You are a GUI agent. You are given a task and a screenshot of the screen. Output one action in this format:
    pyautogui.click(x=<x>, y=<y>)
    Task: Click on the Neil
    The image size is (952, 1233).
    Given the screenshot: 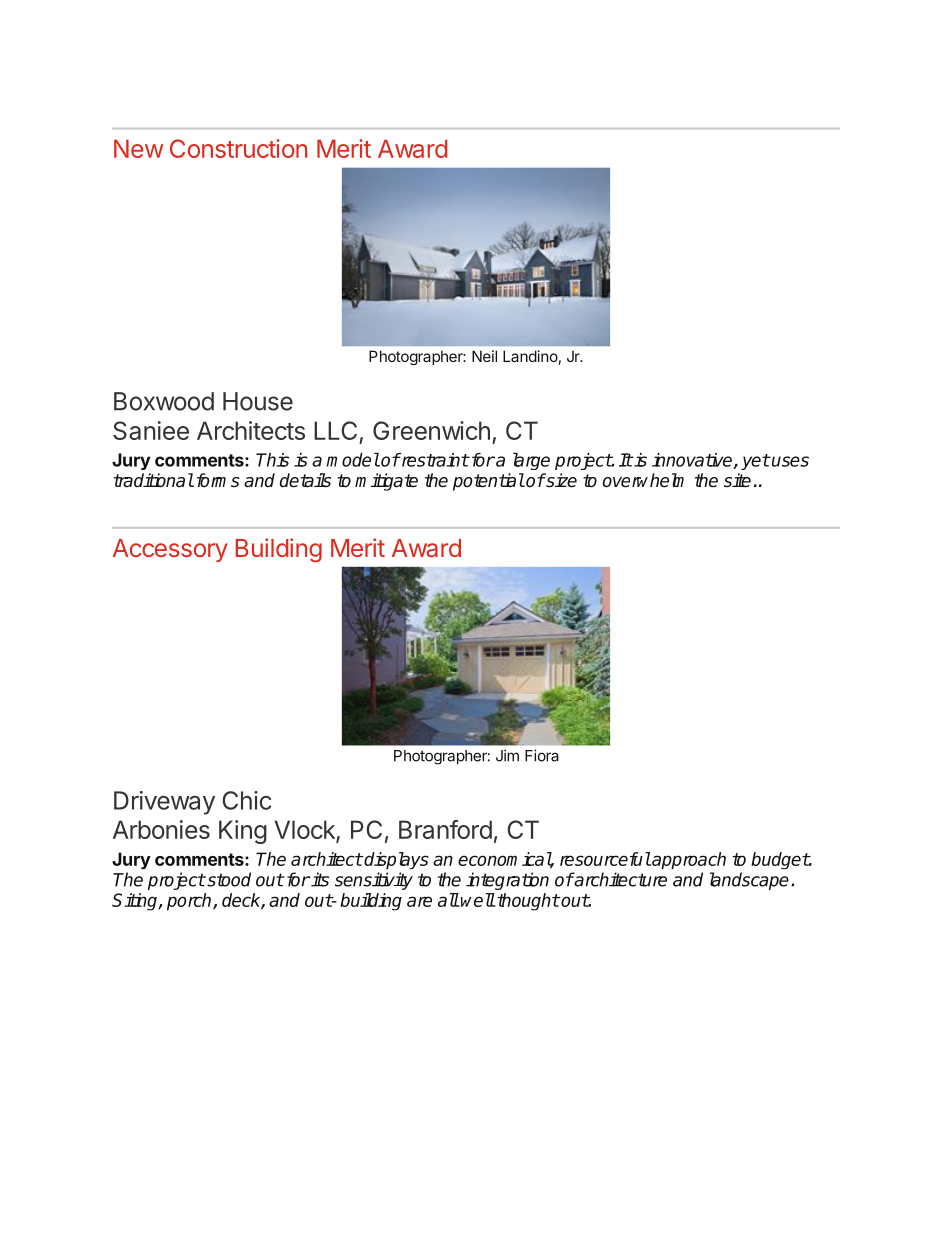 What is the action you would take?
    pyautogui.click(x=484, y=356)
